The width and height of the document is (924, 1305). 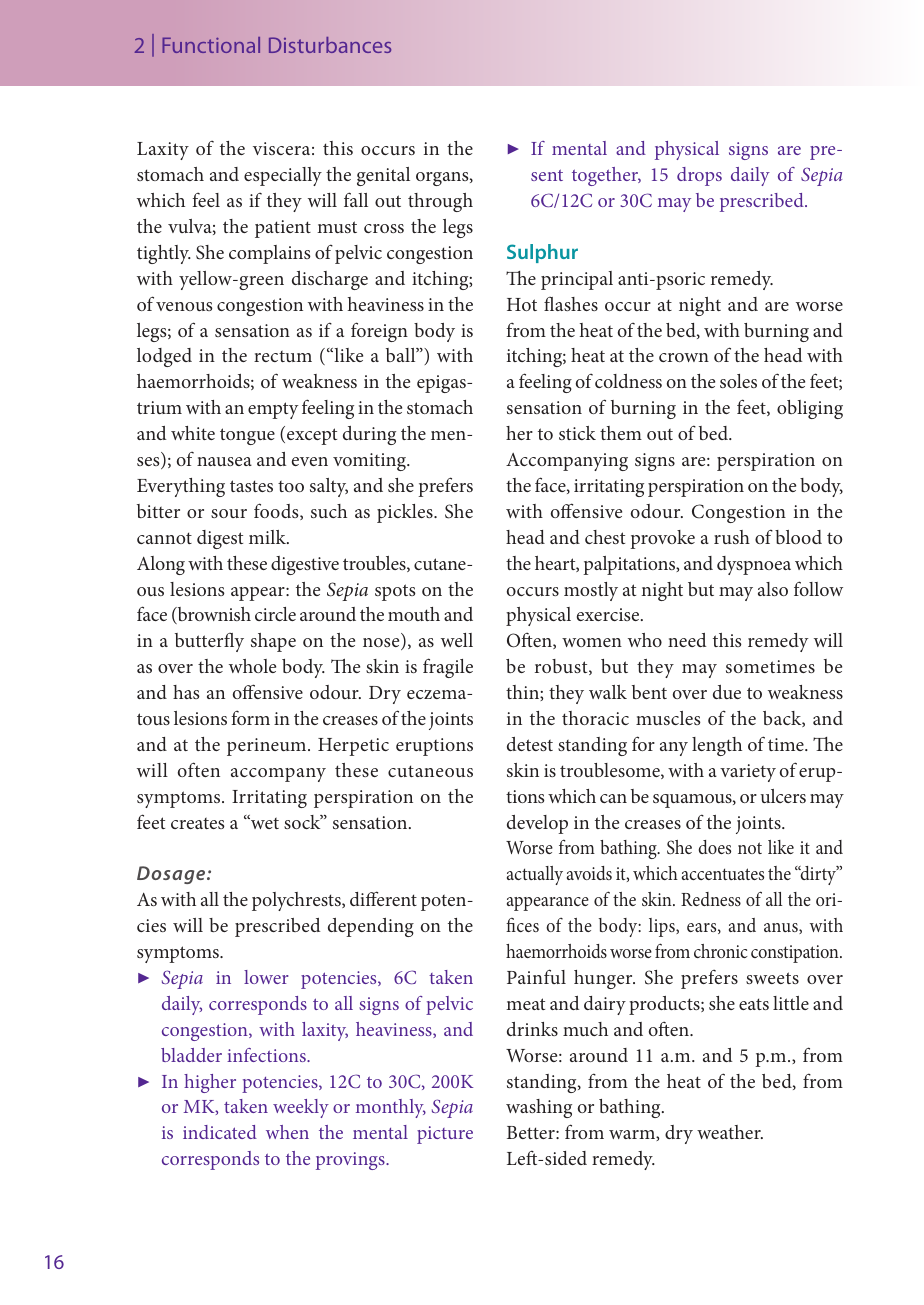 What do you see at coordinates (440, 202) in the document?
I see `through` at bounding box center [440, 202].
